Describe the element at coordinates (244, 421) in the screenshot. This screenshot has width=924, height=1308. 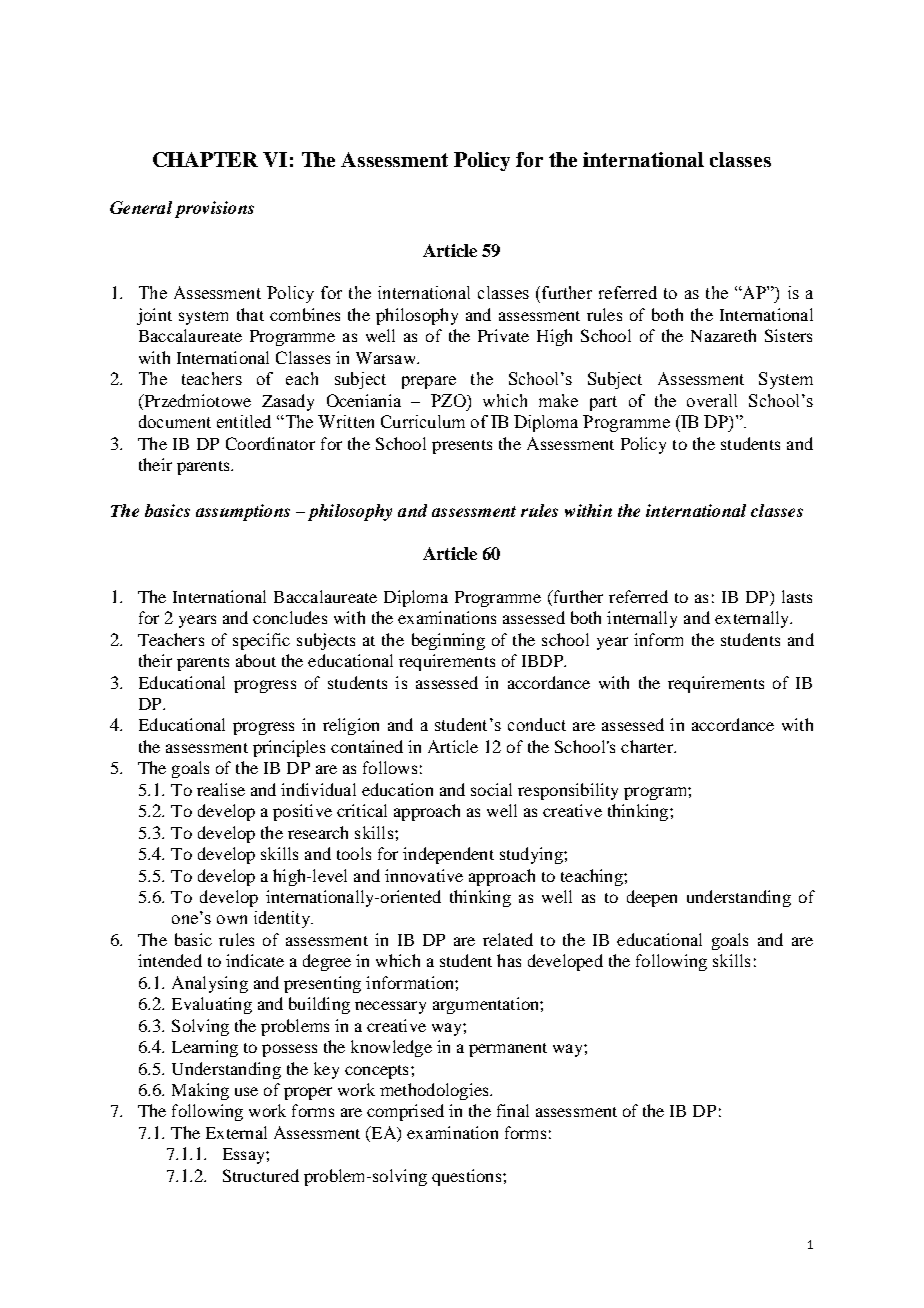
I see `entitled` at that location.
